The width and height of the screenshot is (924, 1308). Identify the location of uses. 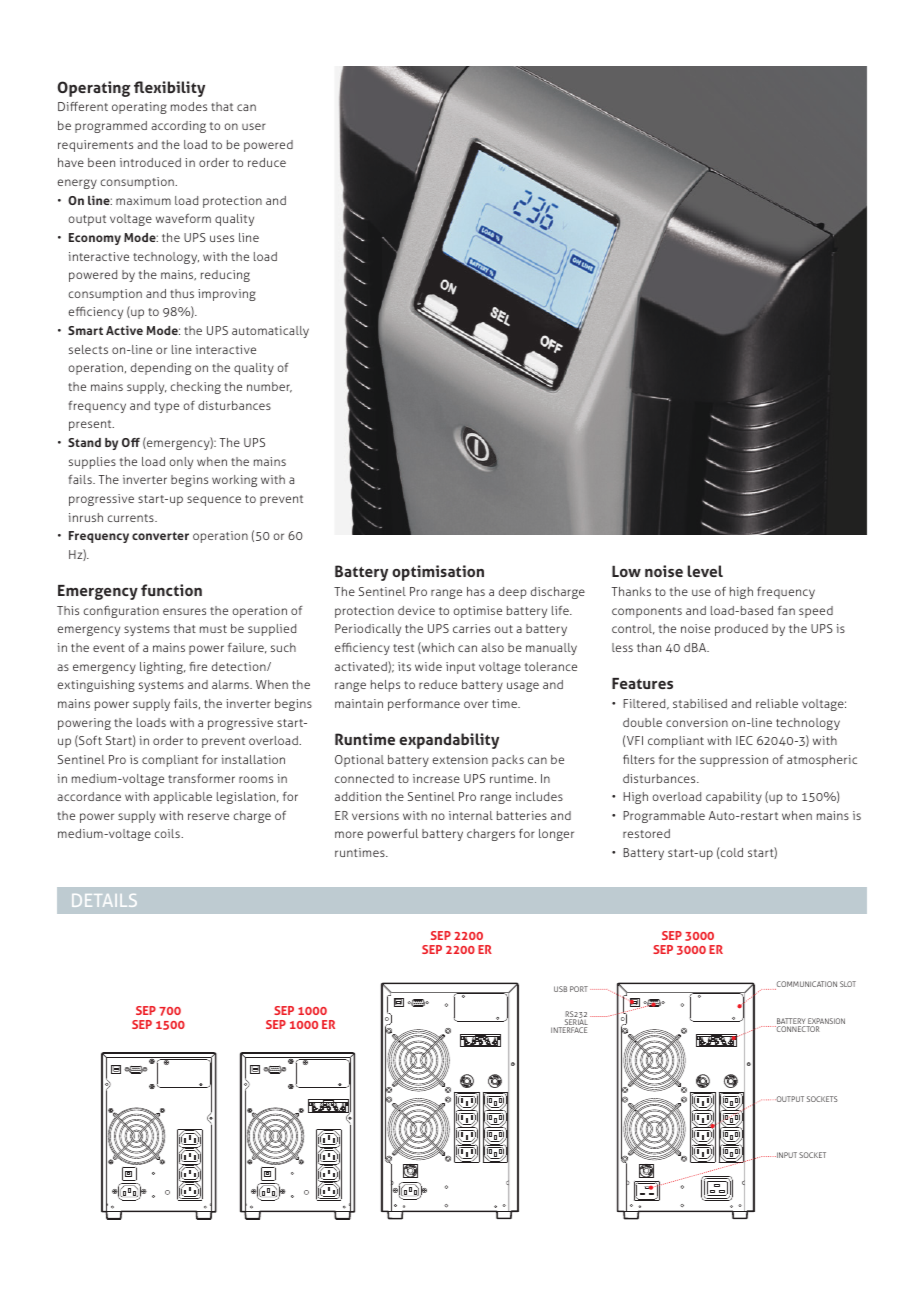
(222, 238).
